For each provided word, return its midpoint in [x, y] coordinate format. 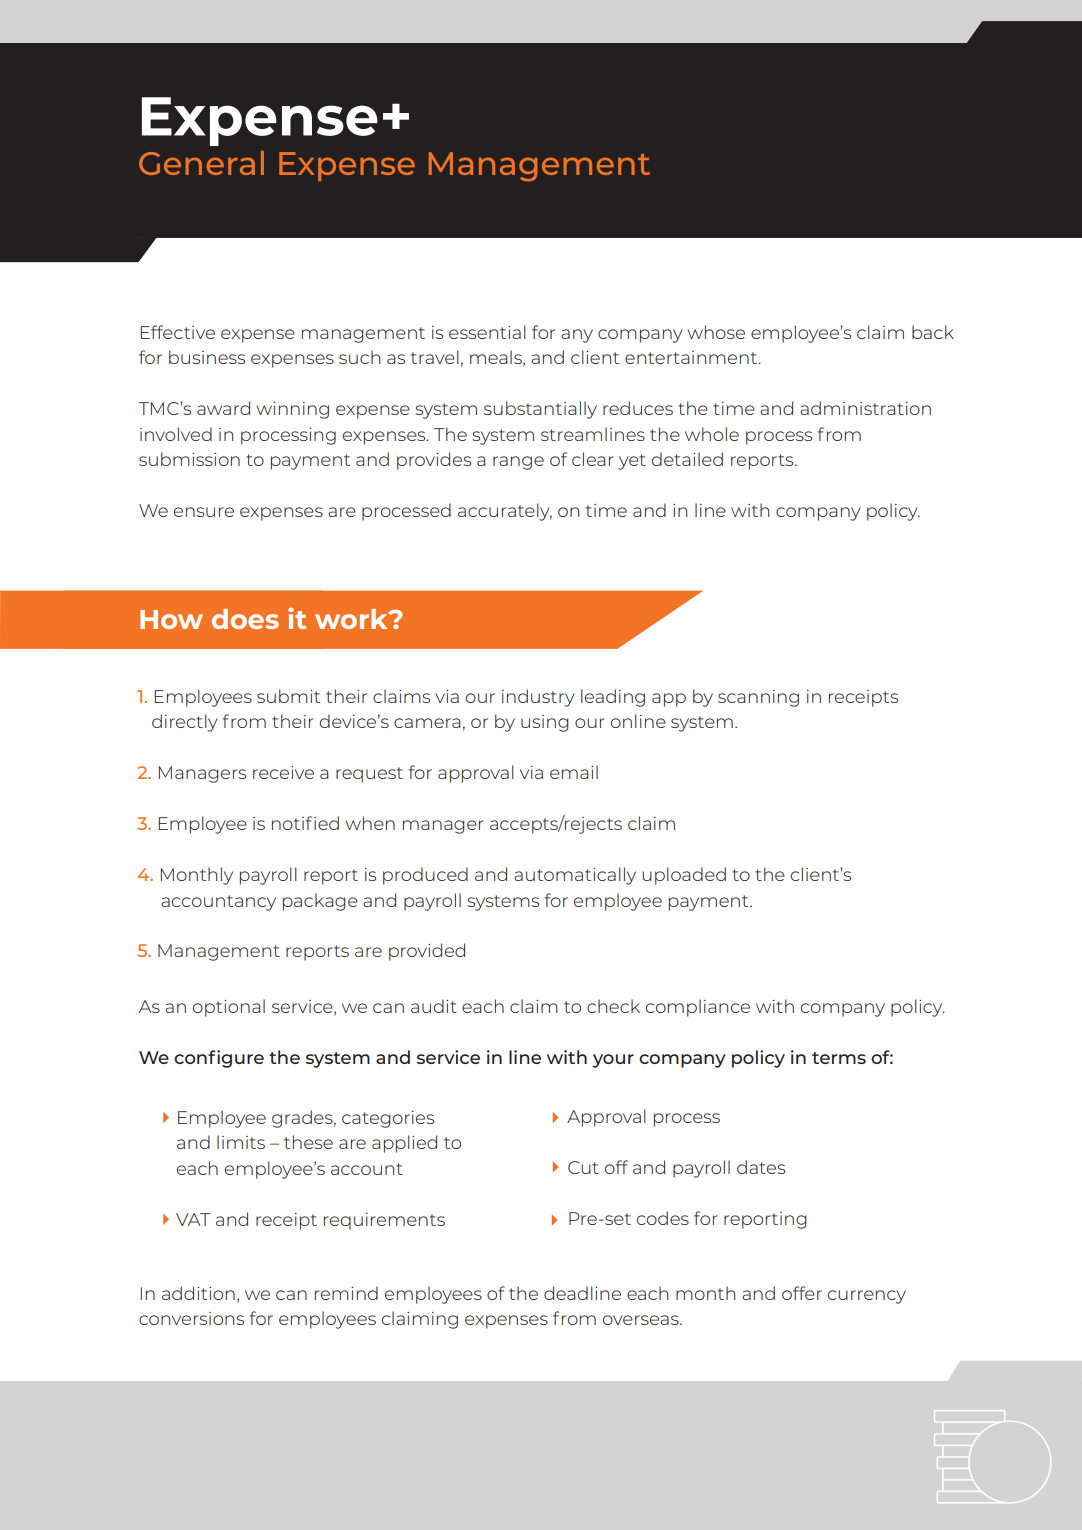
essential [487, 332]
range [518, 463]
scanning [758, 698]
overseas [642, 1320]
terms [839, 1058]
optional [229, 1008]
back [933, 332]
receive [283, 772]
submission [189, 459]
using [545, 723]
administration [865, 408]
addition [198, 1293]
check [613, 1006]
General [201, 163]
